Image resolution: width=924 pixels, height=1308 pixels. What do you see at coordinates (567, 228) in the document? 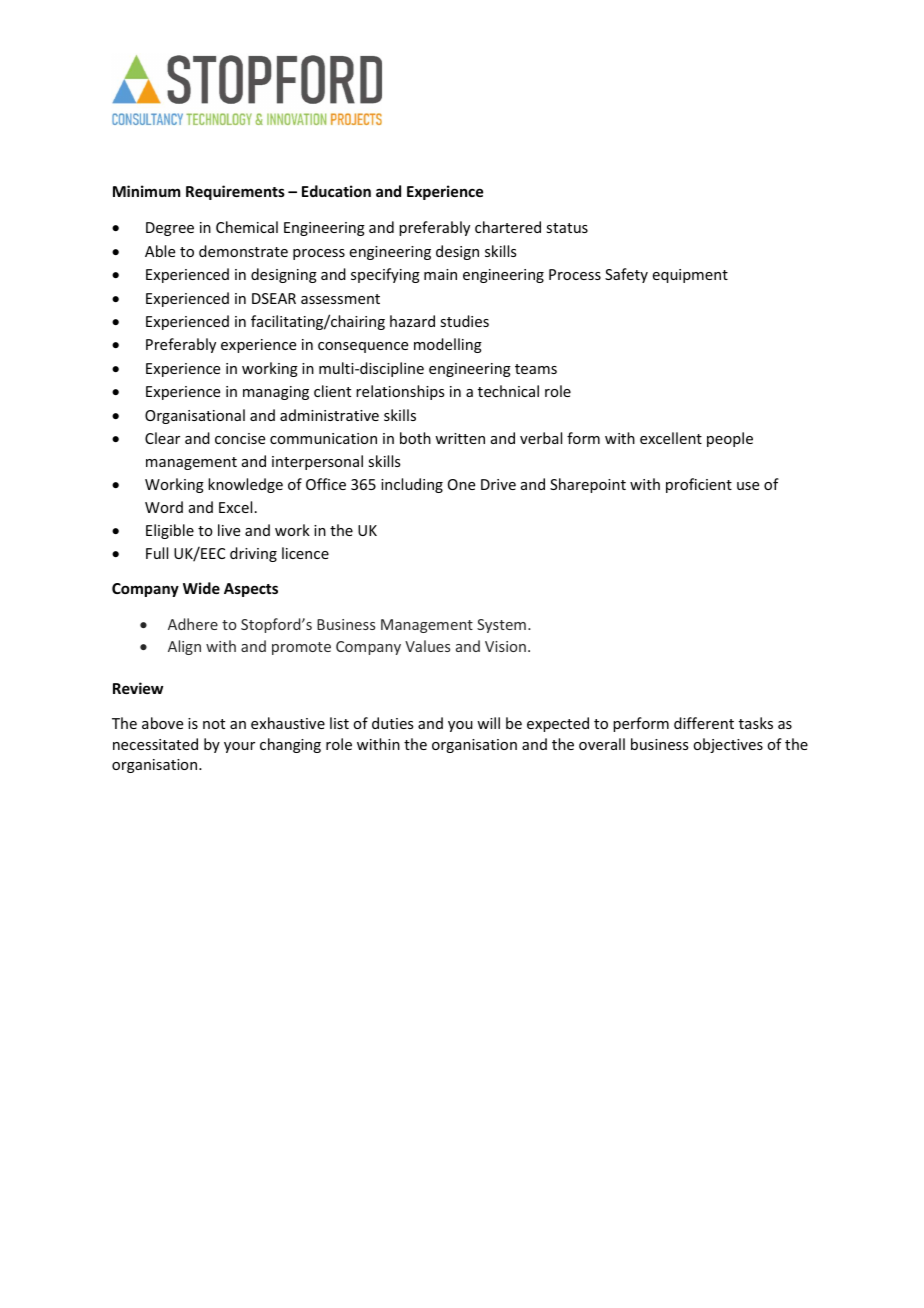
I see `status` at bounding box center [567, 228].
